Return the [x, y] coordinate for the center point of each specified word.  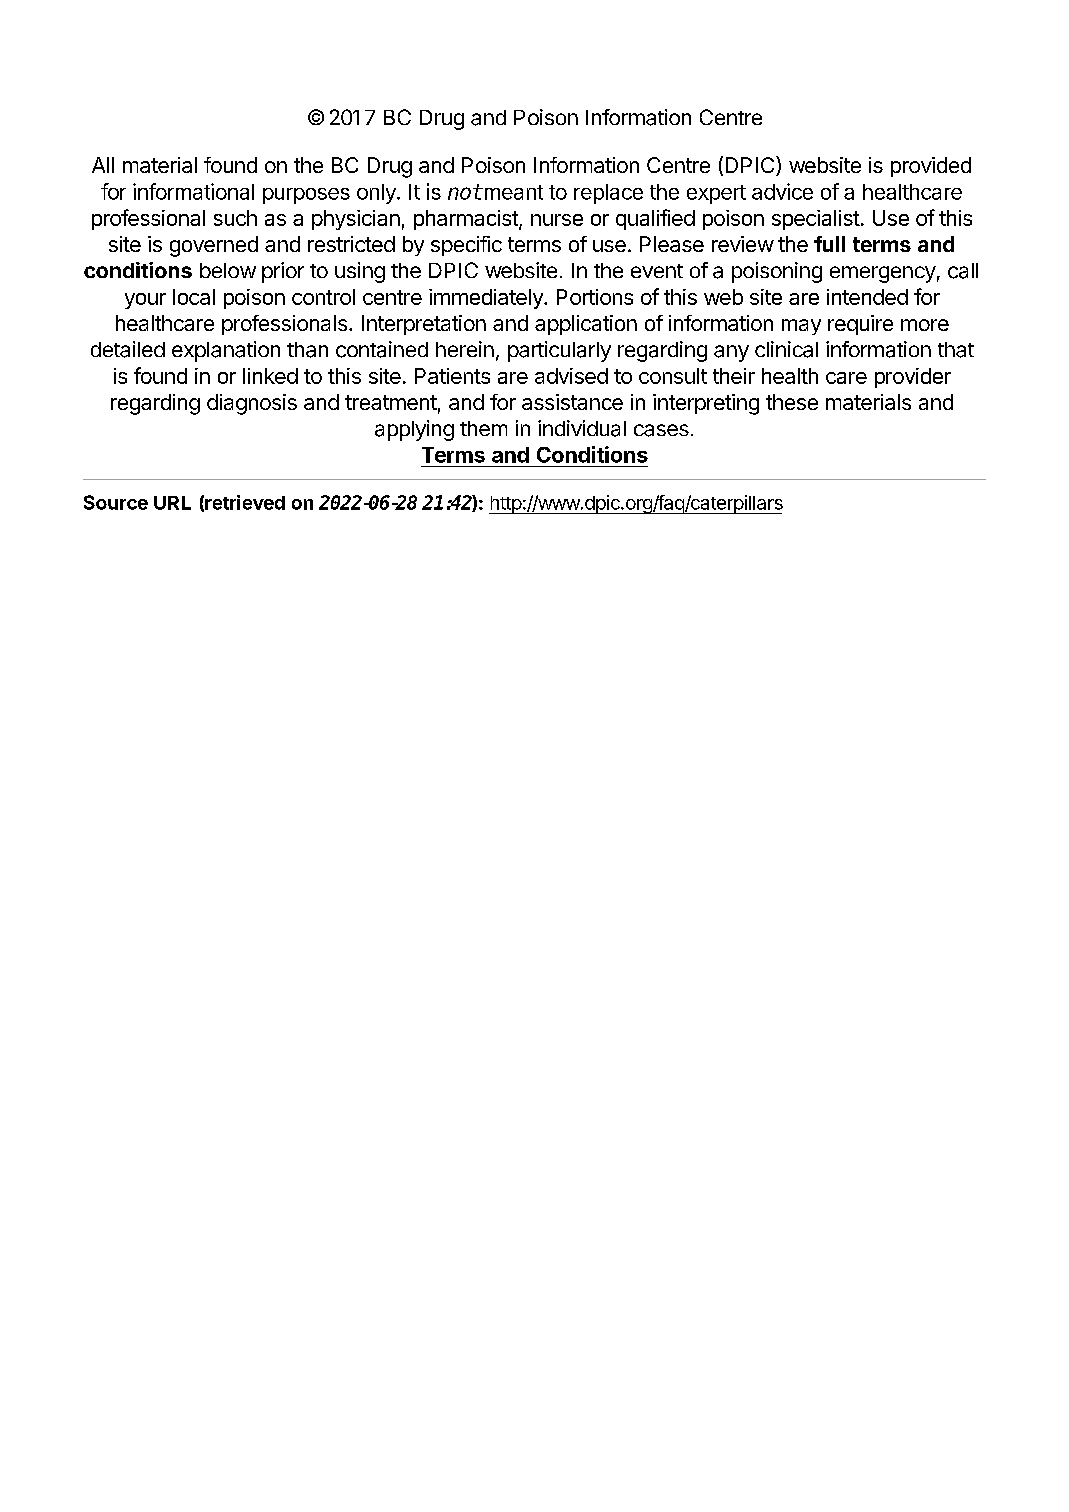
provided [931, 167]
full [829, 244]
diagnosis [252, 404]
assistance [572, 402]
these [792, 402]
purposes [306, 196]
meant [512, 192]
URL [172, 503]
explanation [226, 351]
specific [466, 246]
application [586, 325]
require [860, 325]
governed [214, 246]
